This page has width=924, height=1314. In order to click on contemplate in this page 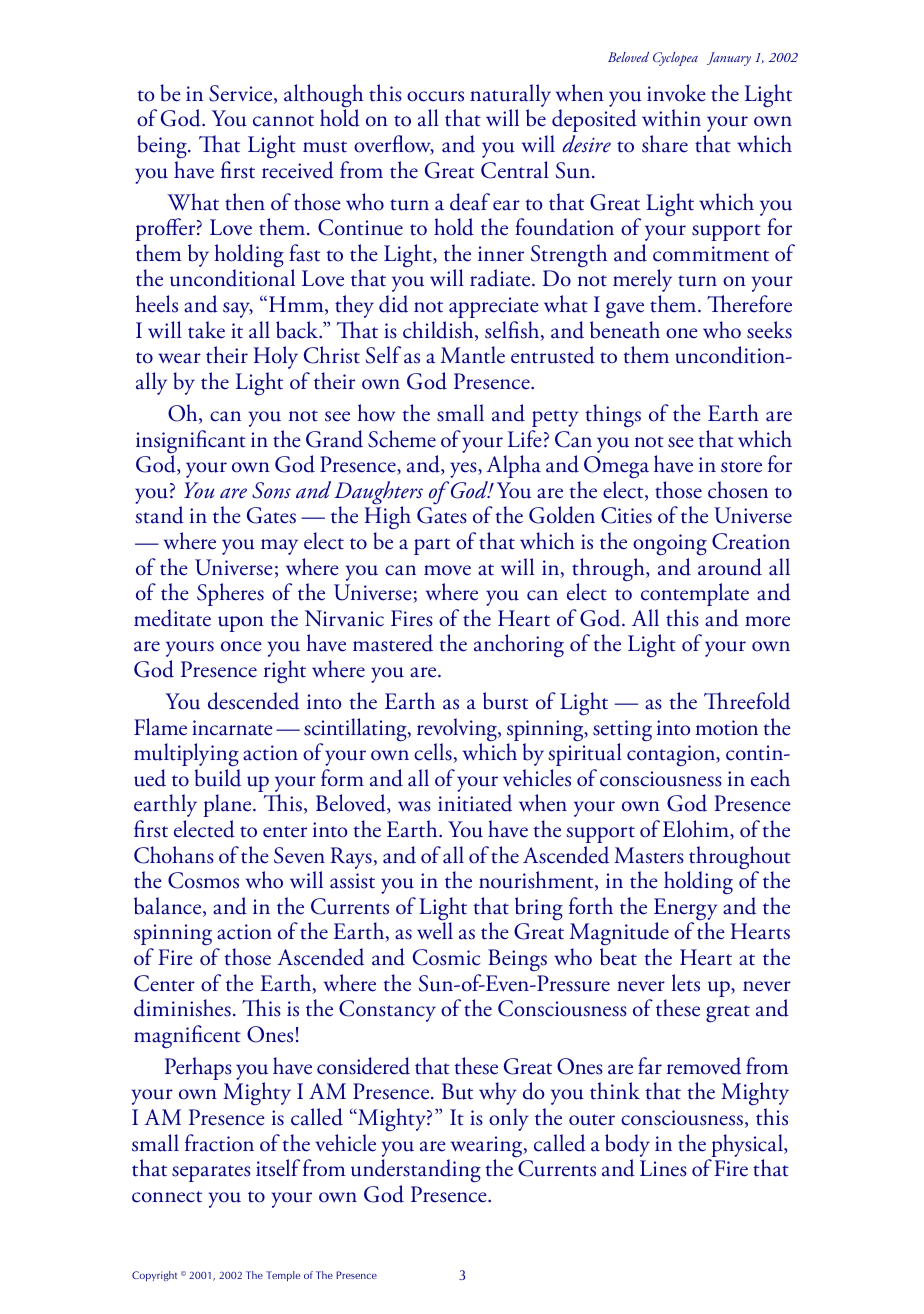, I will do `click(695, 594)`.
